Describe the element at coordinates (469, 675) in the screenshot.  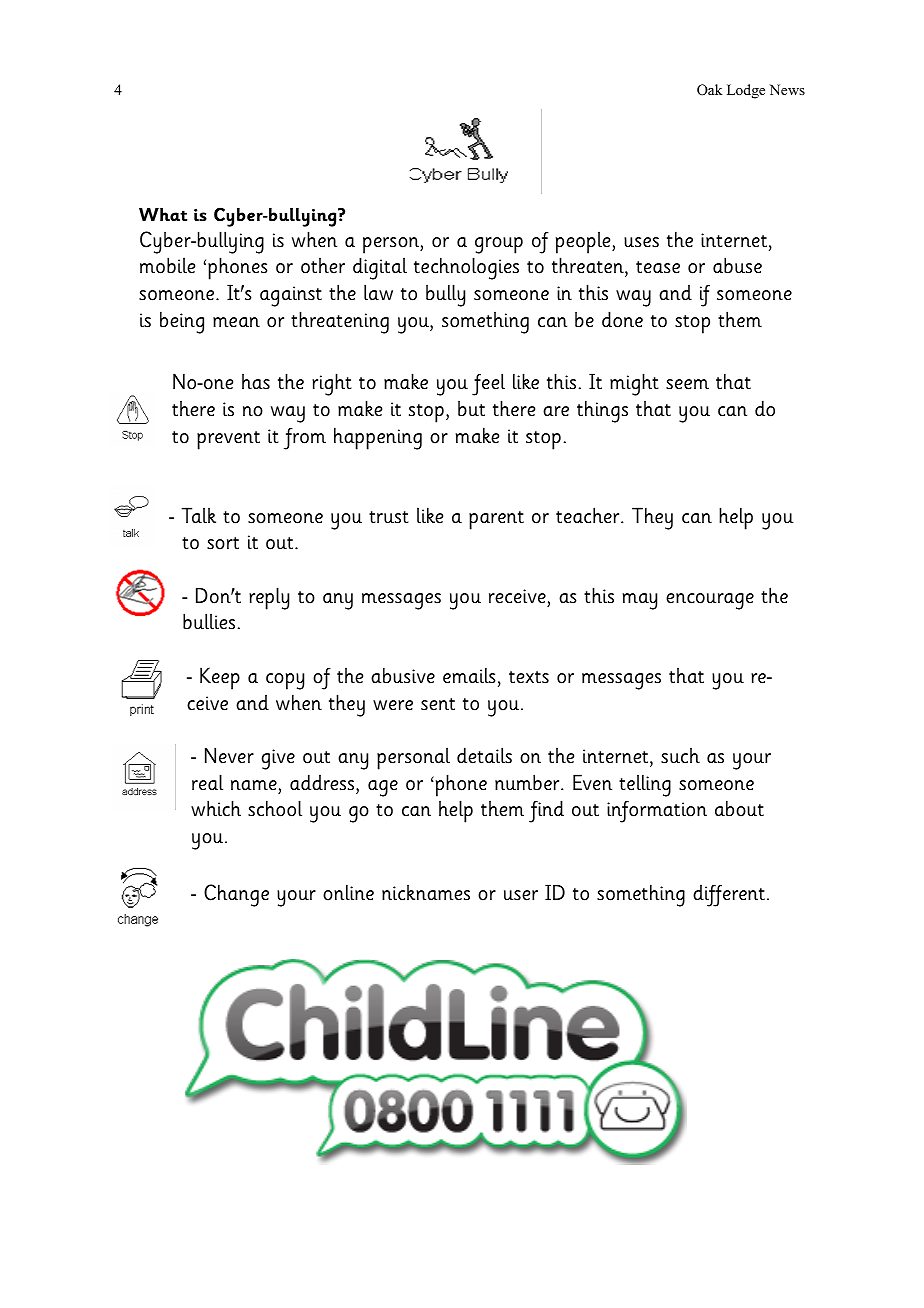
I see `emails` at that location.
